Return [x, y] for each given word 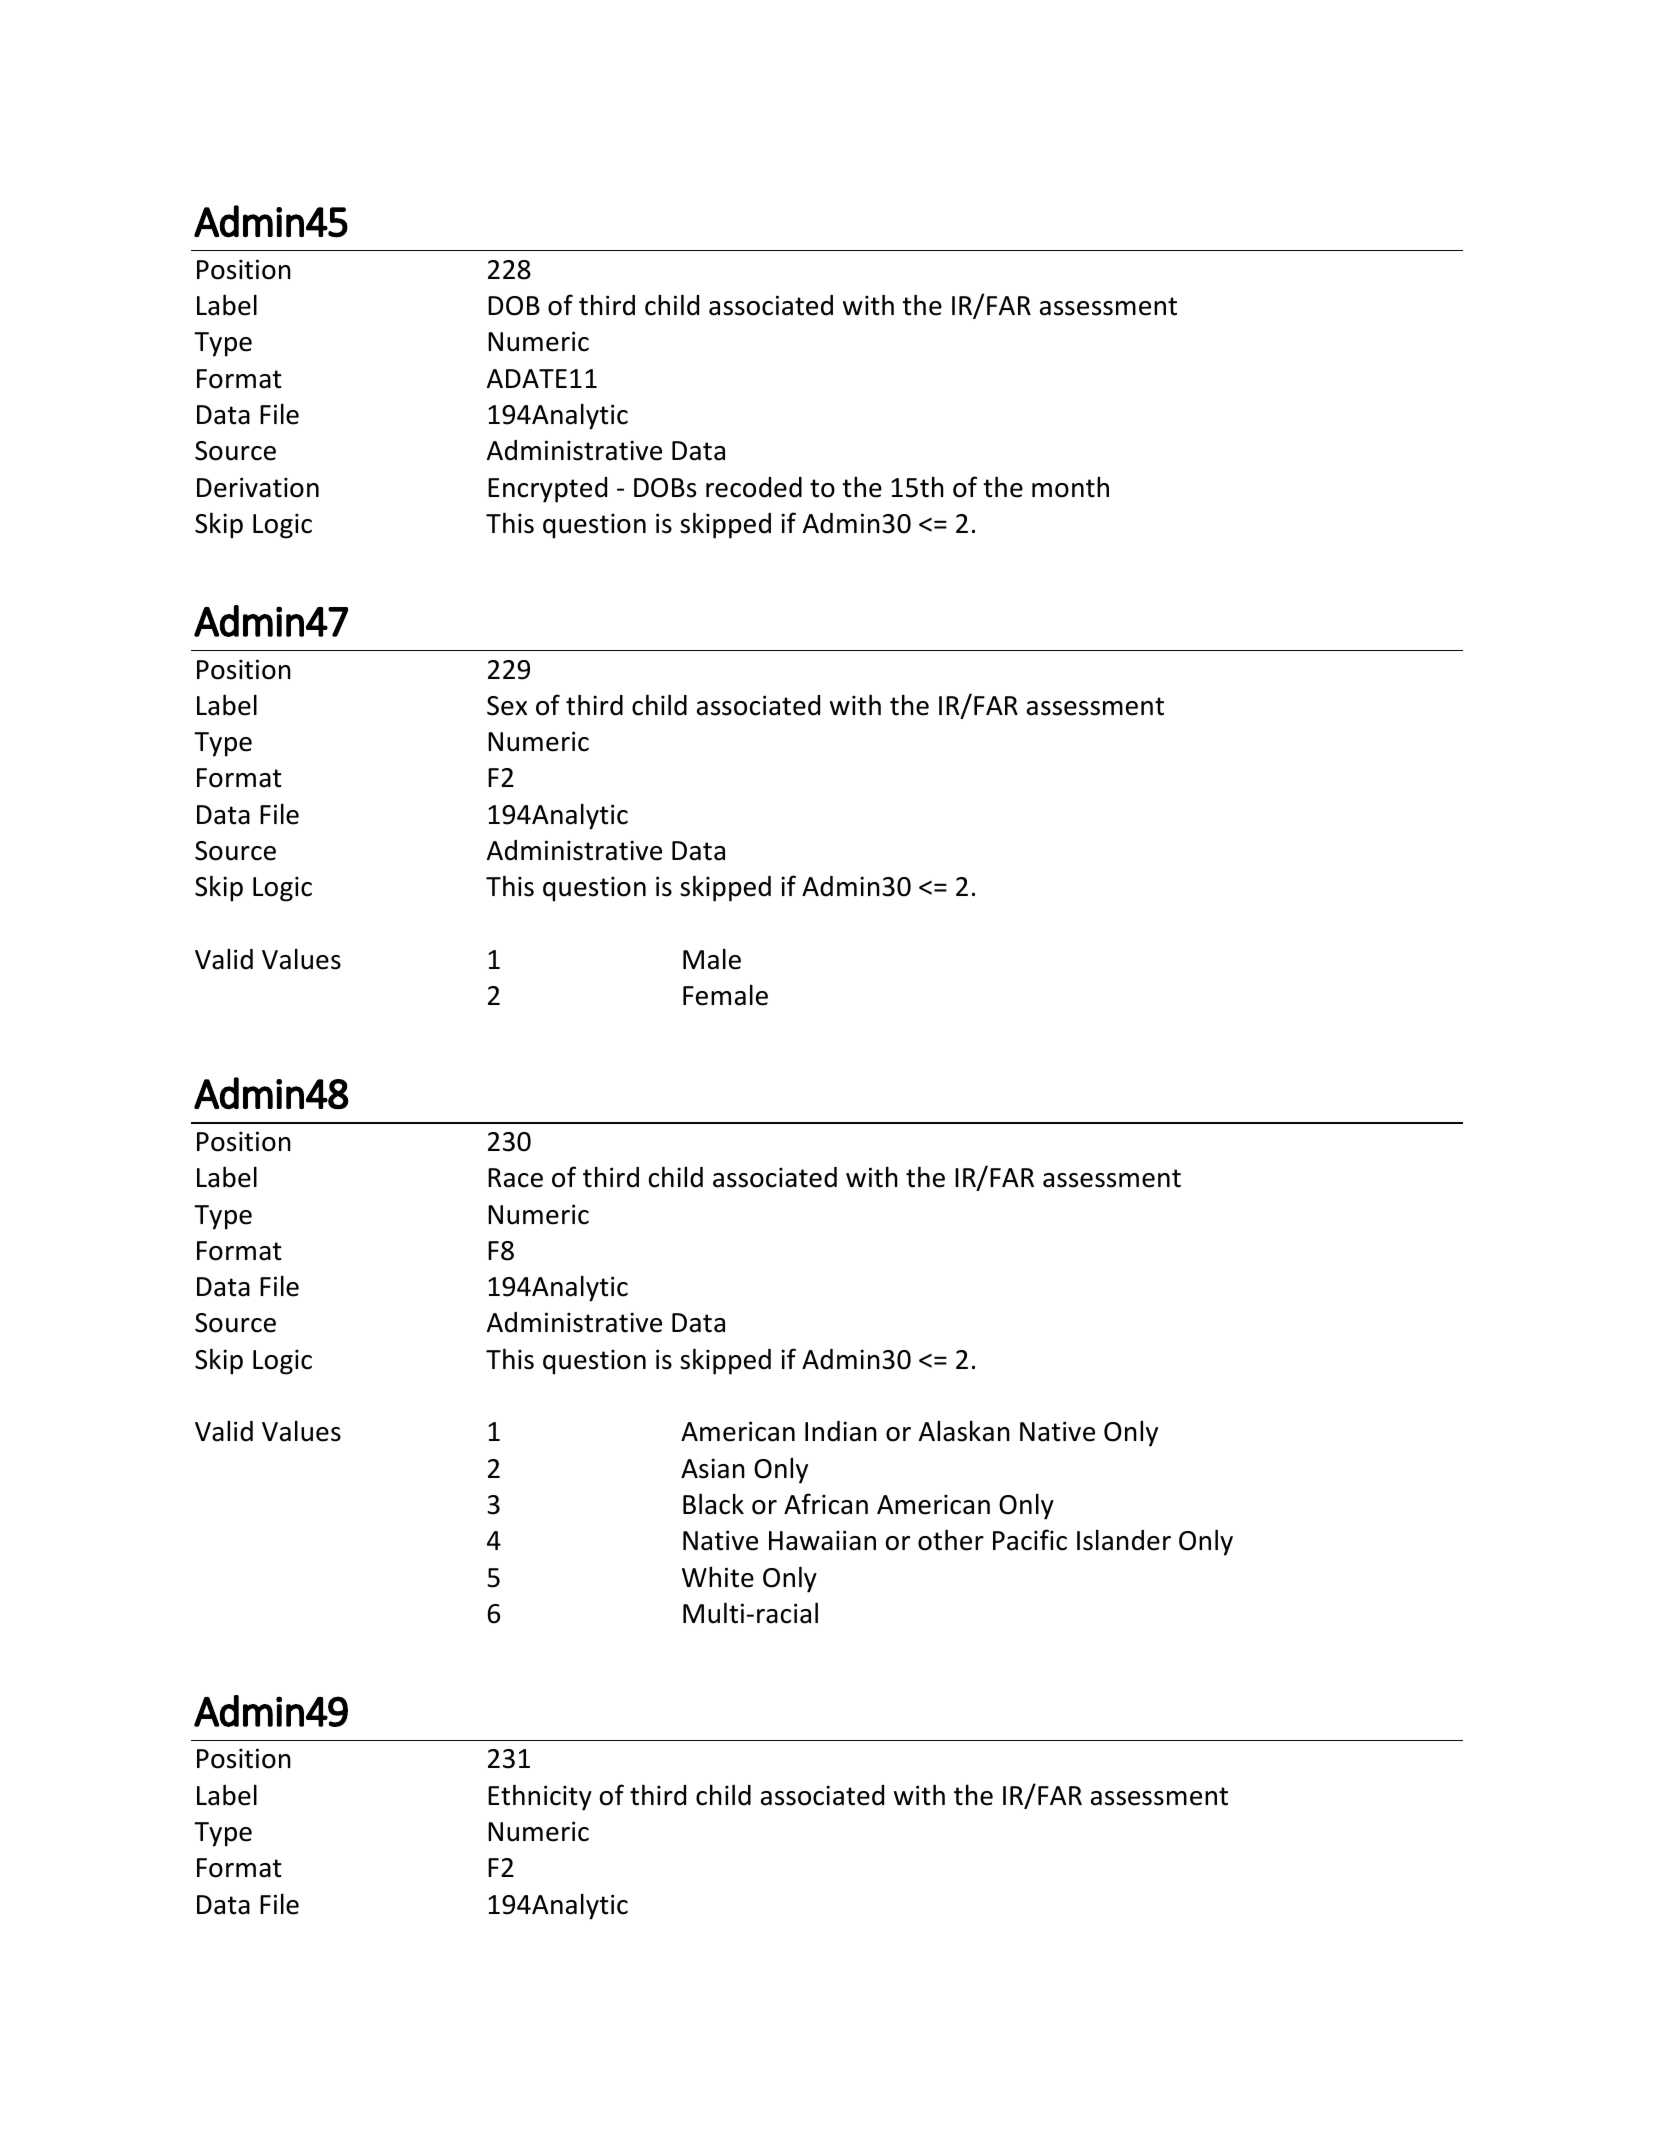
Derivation [258, 487]
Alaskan [964, 1431]
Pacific [1030, 1540]
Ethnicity [540, 1797]
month [1070, 487]
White [718, 1577]
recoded [754, 487]
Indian [841, 1431]
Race [515, 1178]
